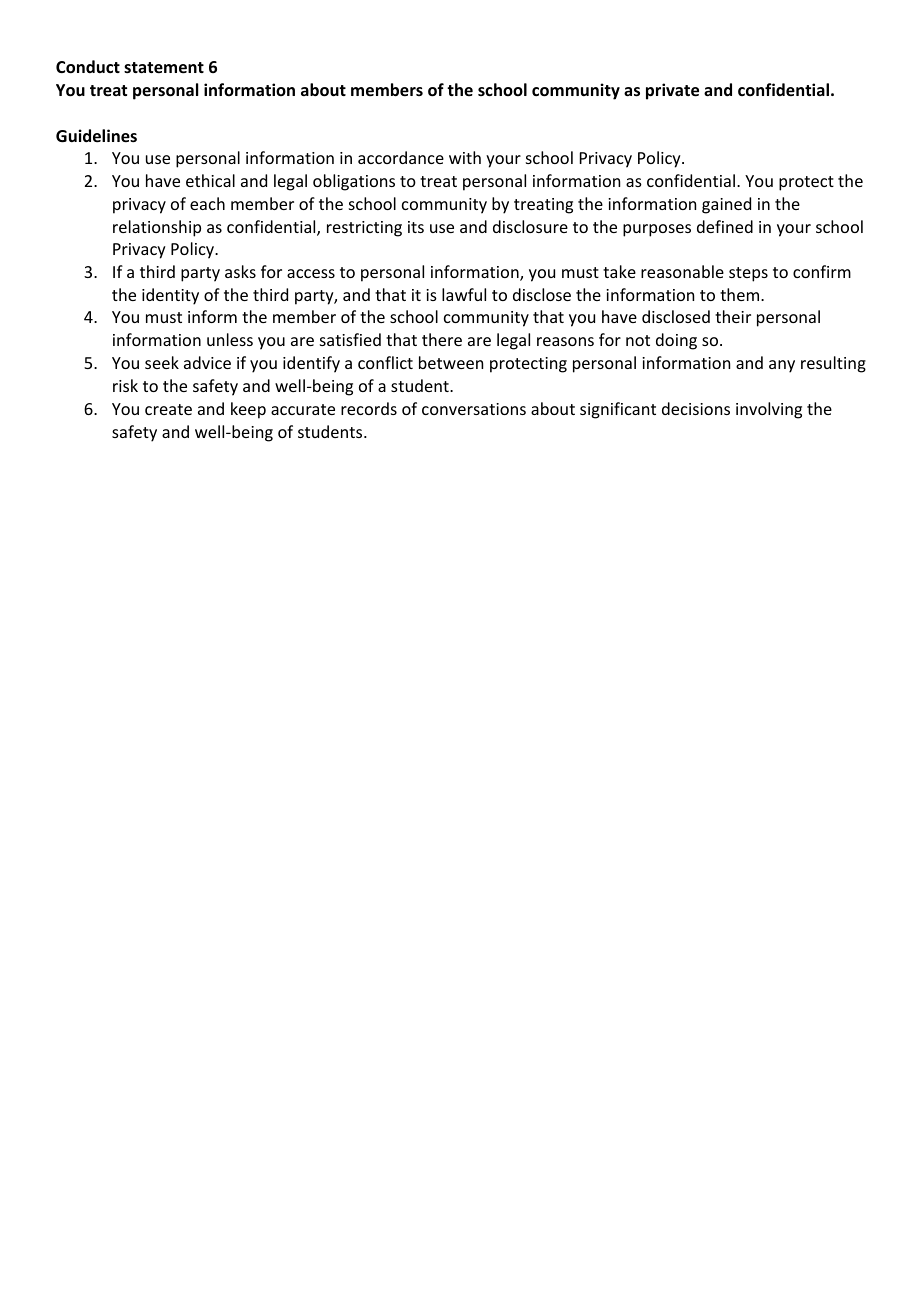 This document has height=1308, width=924. What do you see at coordinates (416, 227) in the document?
I see `its` at bounding box center [416, 227].
